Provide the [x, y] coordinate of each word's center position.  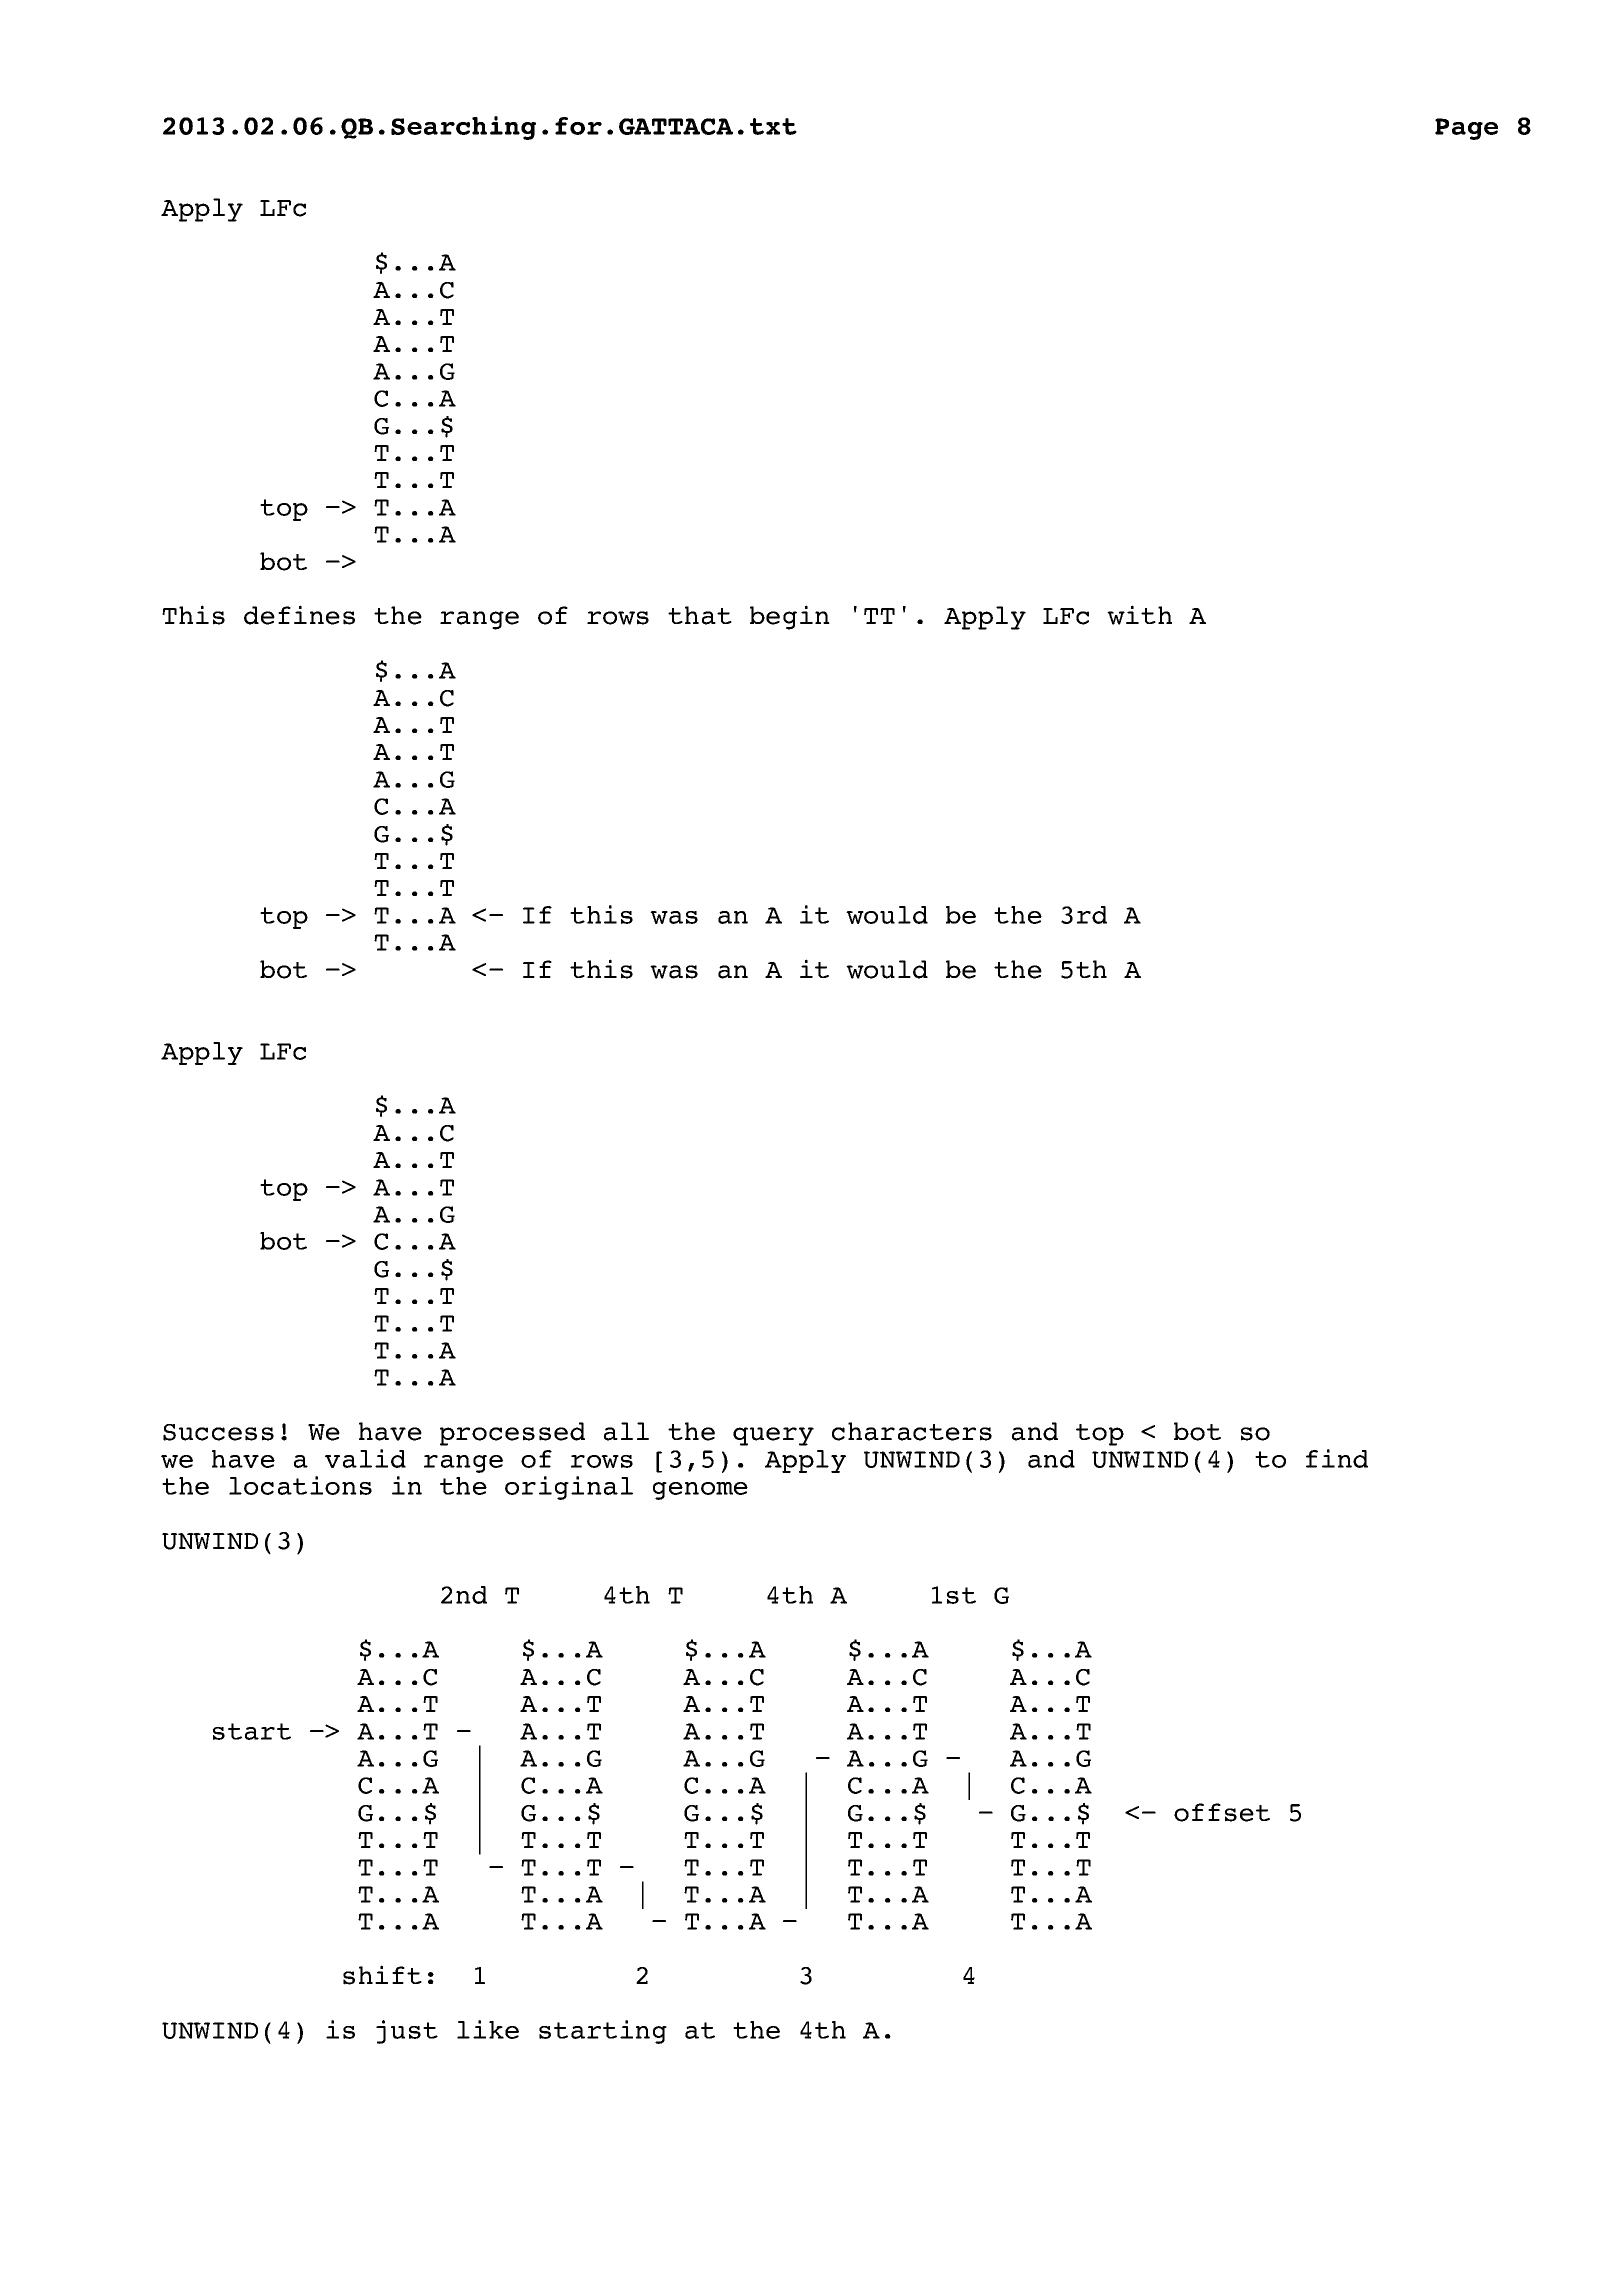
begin [790, 617]
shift [382, 1975]
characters [912, 1431]
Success [218, 1432]
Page [1466, 129]
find [1337, 1458]
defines [299, 615]
